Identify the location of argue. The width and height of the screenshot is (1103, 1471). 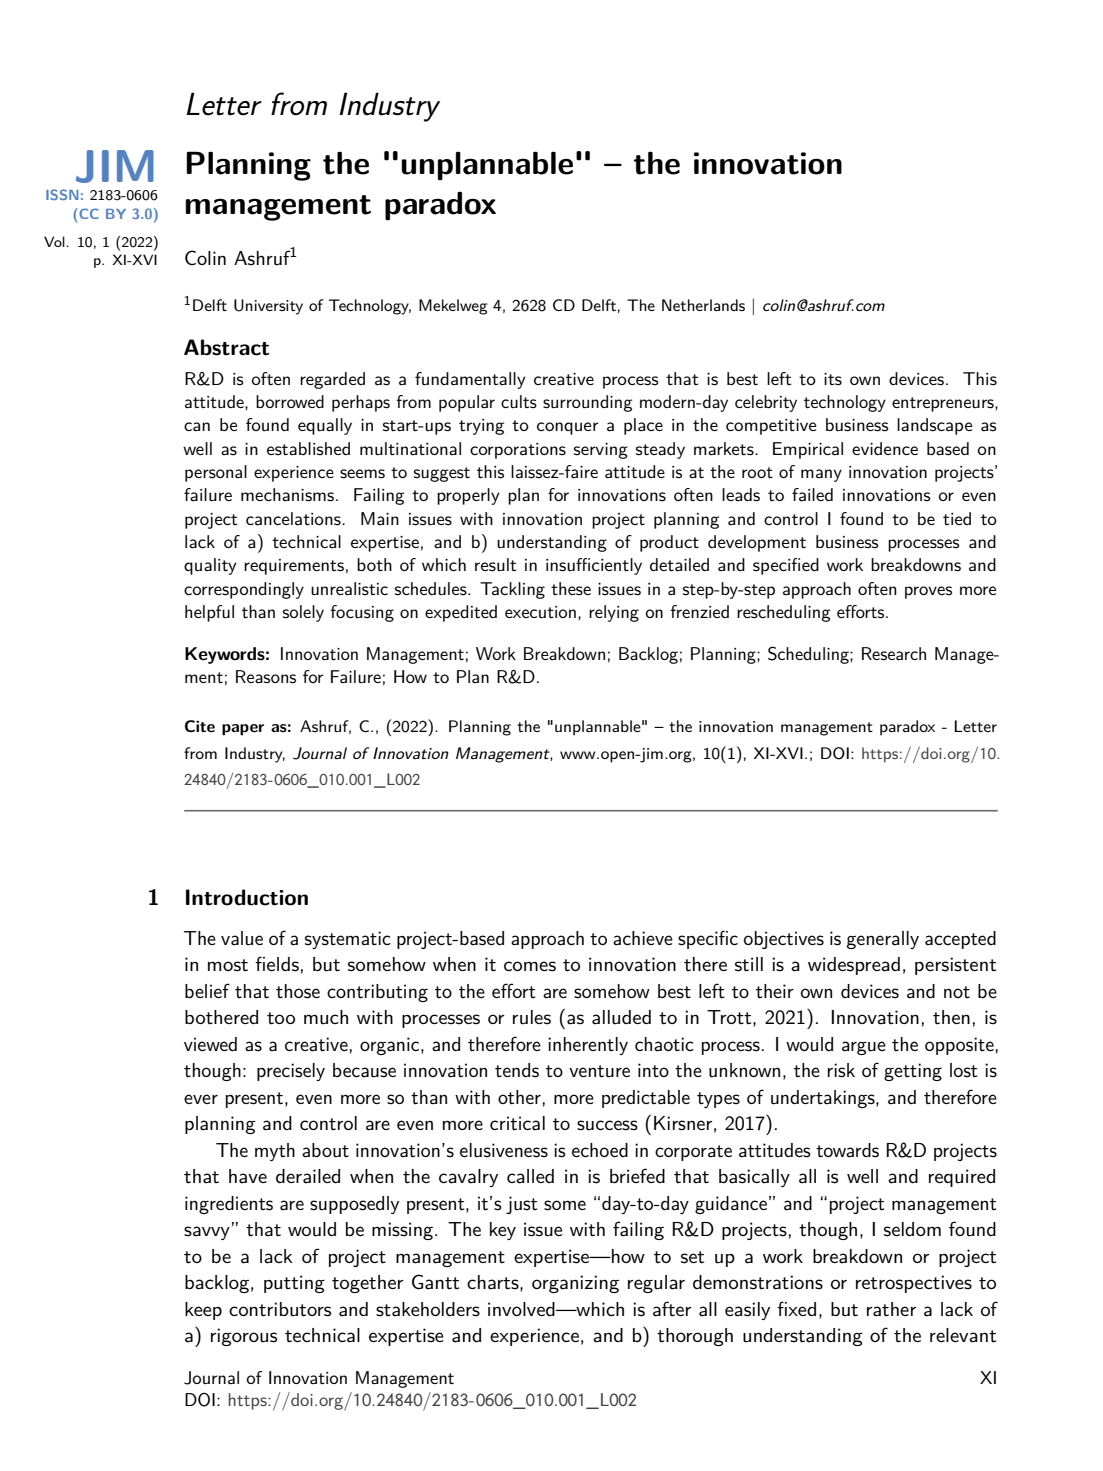
(864, 1048).
